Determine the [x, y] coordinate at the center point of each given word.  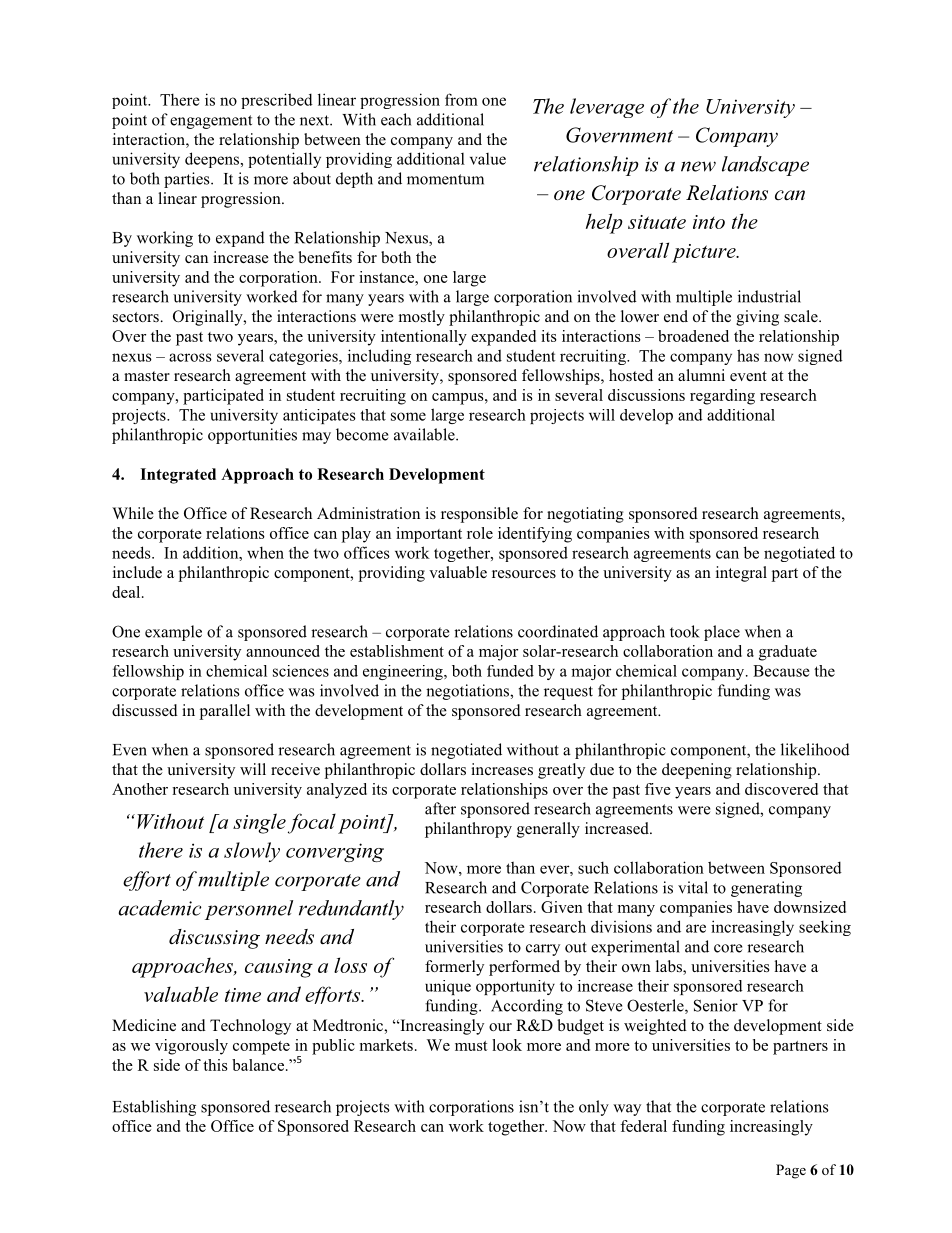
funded [510, 671]
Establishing [154, 1108]
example [173, 633]
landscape [765, 166]
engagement [211, 122]
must [471, 1046]
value [488, 159]
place [722, 633]
